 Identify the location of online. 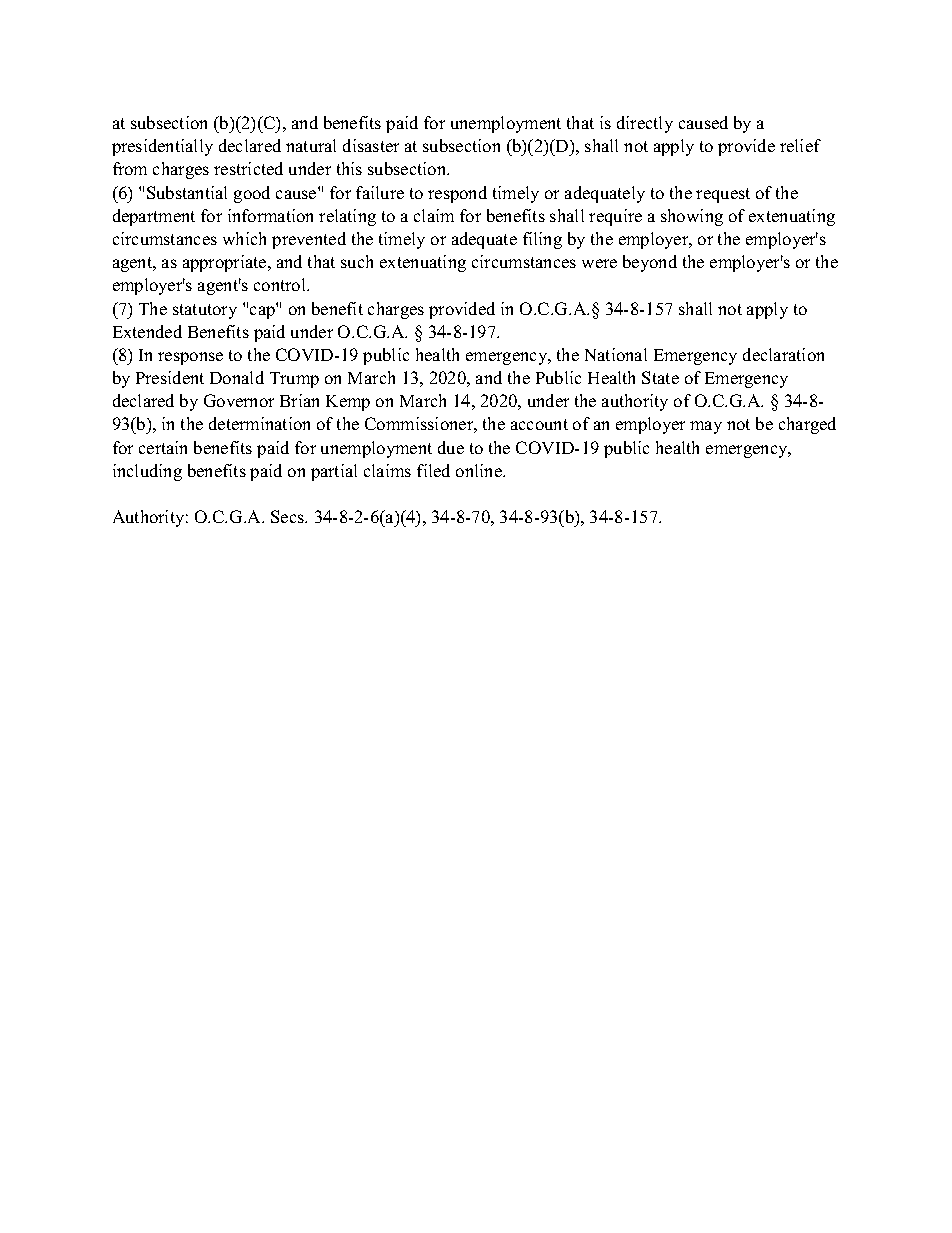
(480, 470).
